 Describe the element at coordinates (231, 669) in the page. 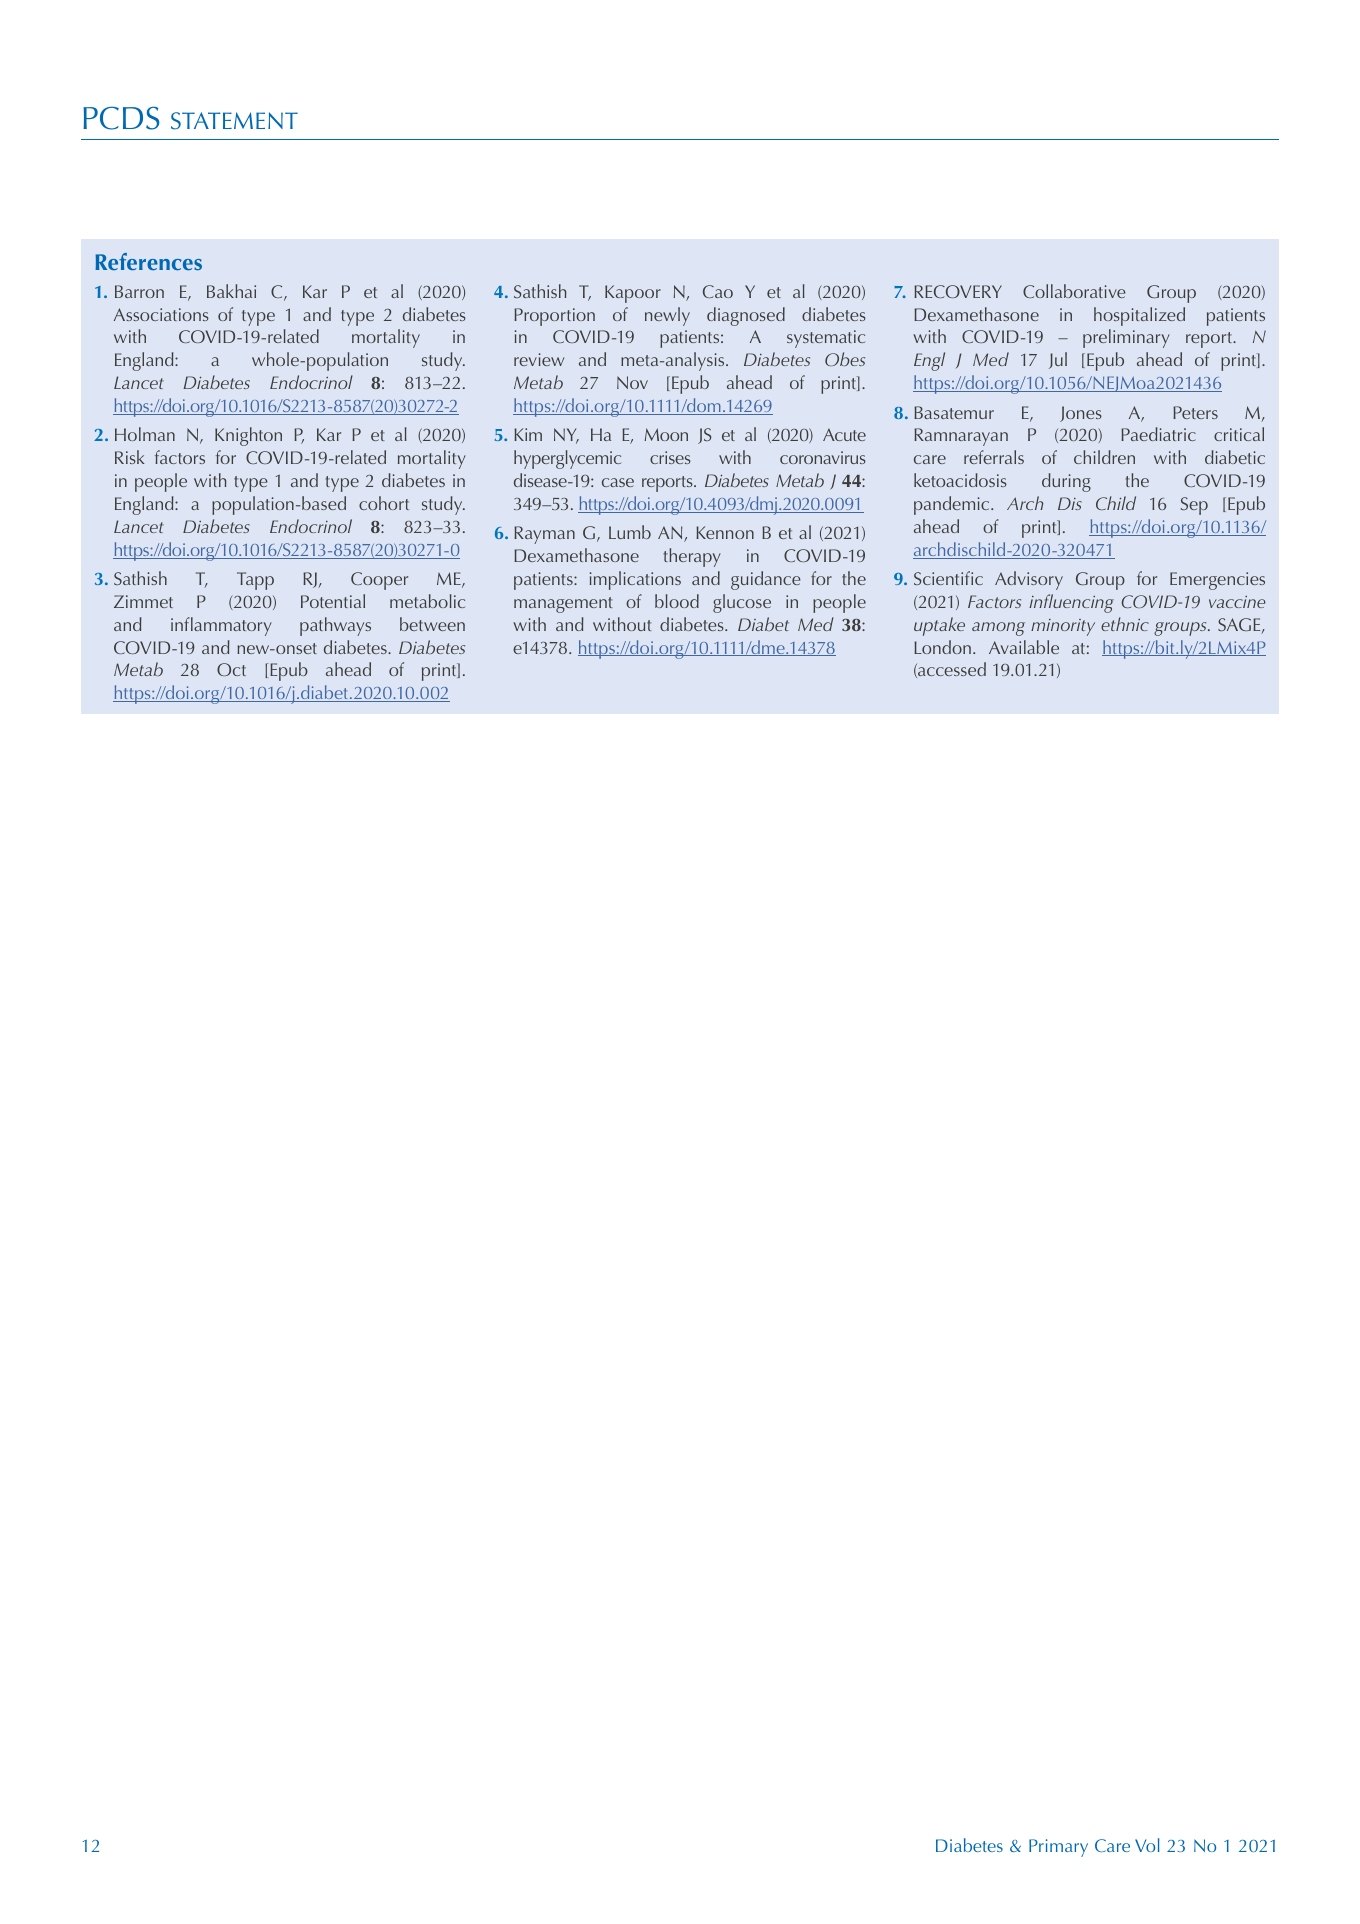

I see `Oct` at that location.
